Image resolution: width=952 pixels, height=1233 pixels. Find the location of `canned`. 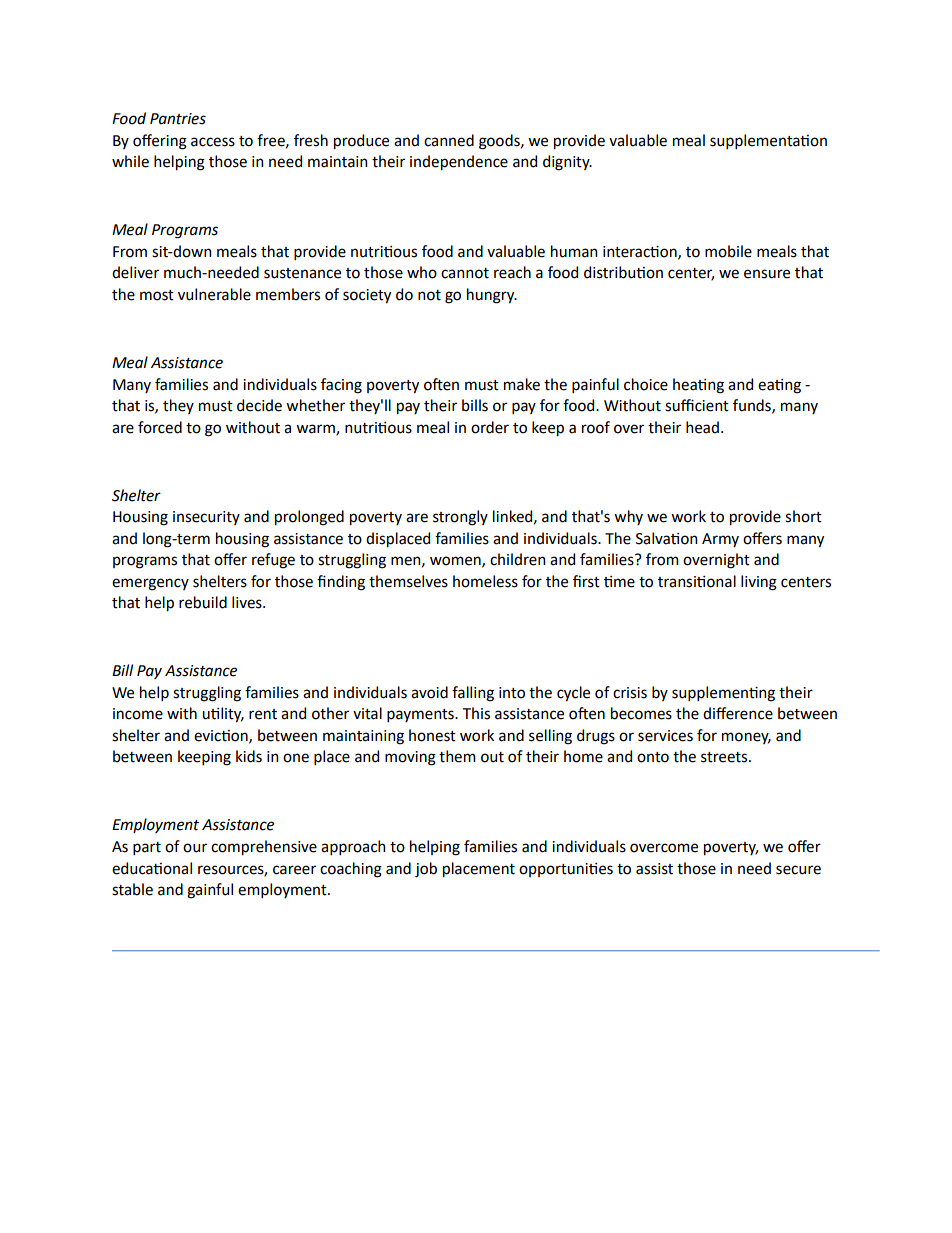

canned is located at coordinates (449, 140).
